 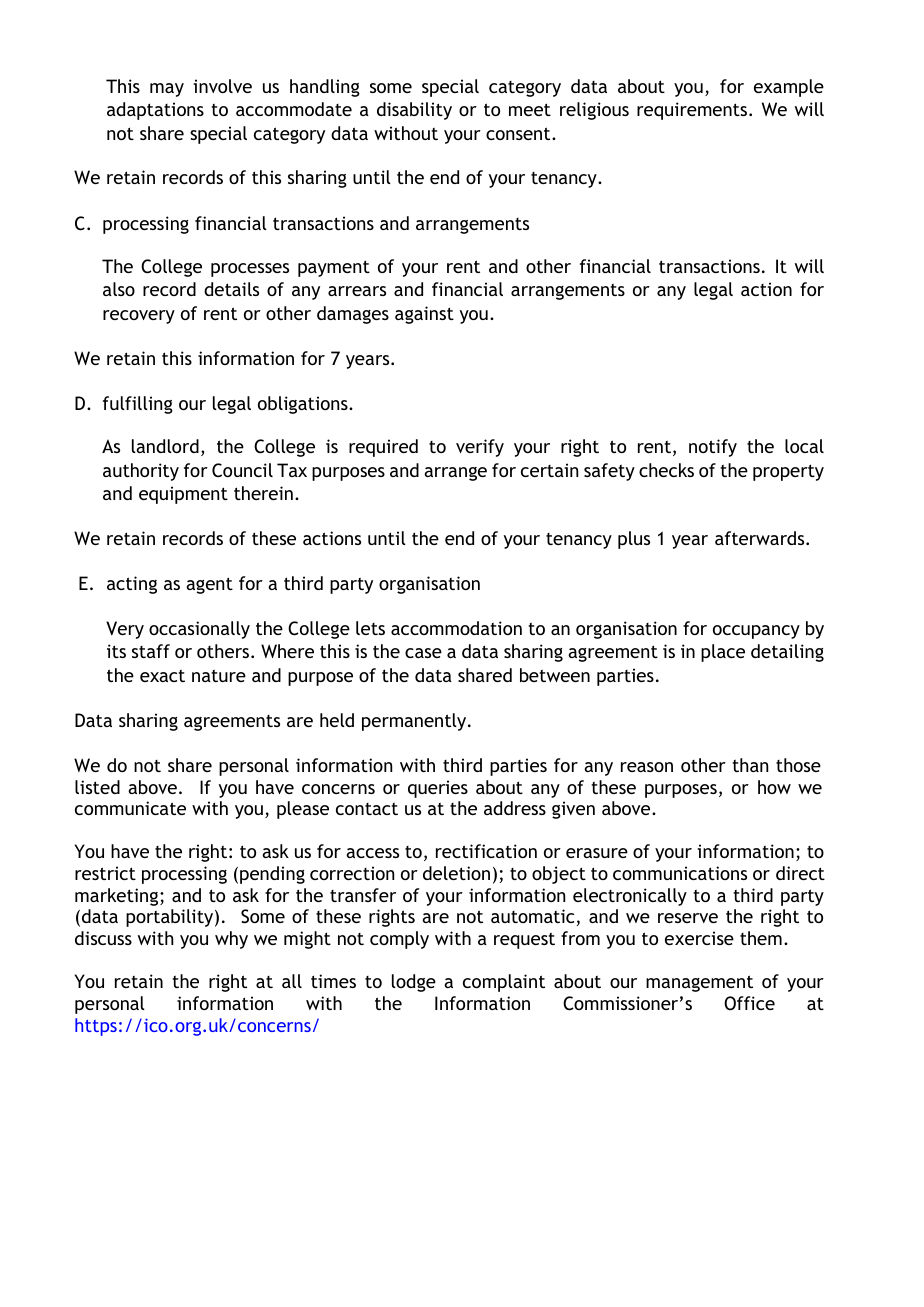 I want to click on against, so click(x=424, y=315).
